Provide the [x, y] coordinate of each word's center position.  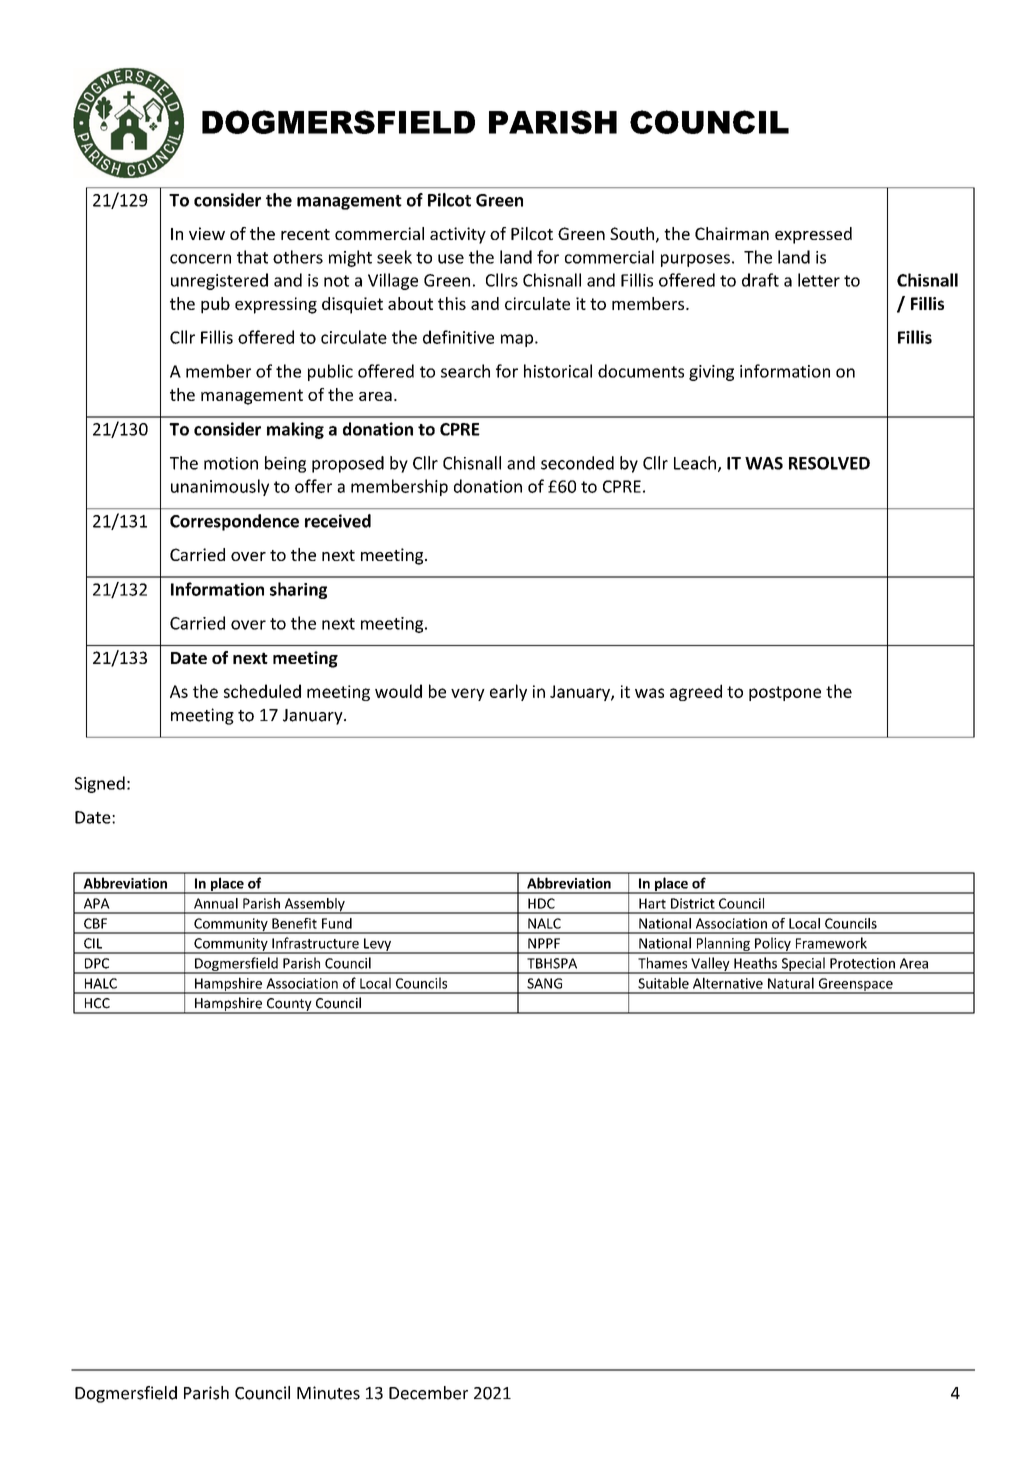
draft [760, 280]
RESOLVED [829, 463]
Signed [100, 784]
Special [803, 965]
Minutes [328, 1393]
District [693, 903]
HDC [541, 903]
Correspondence [234, 522]
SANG [544, 983]
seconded [577, 463]
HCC [97, 1003]
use [451, 259]
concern [200, 259]
